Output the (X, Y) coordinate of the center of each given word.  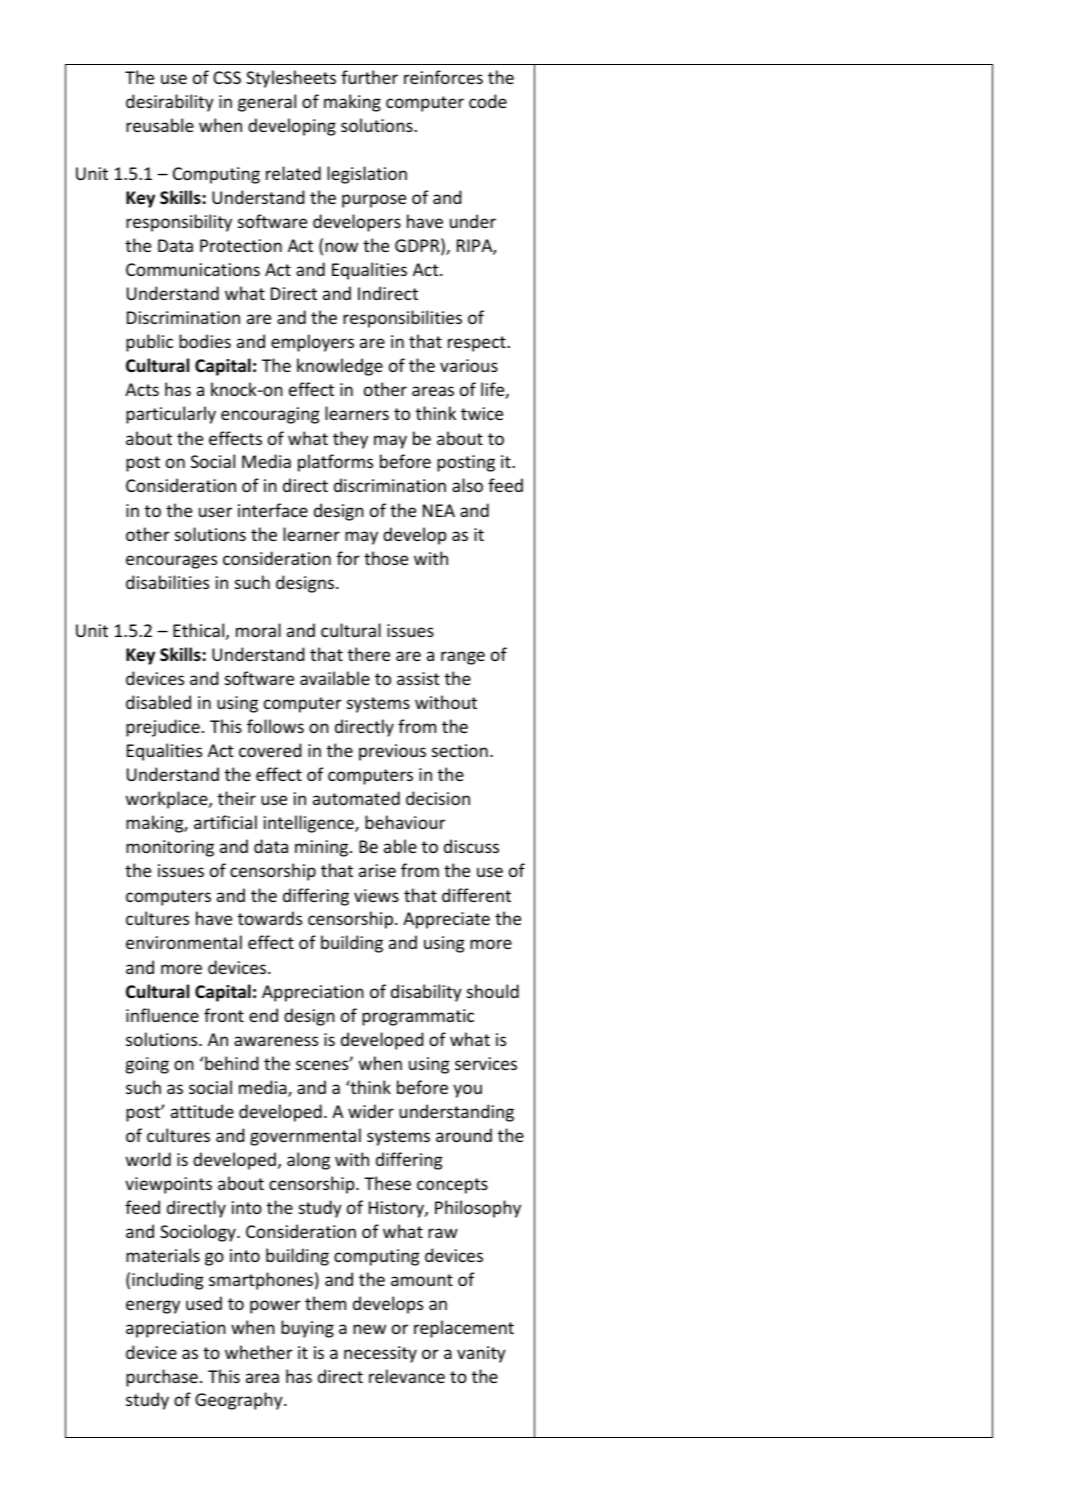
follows (275, 726)
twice (482, 413)
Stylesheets (291, 79)
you (467, 1091)
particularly (171, 415)
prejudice (163, 728)
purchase (162, 1378)
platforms (335, 463)
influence (162, 1015)
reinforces (443, 77)
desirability (170, 103)
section (460, 750)
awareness (276, 1041)
